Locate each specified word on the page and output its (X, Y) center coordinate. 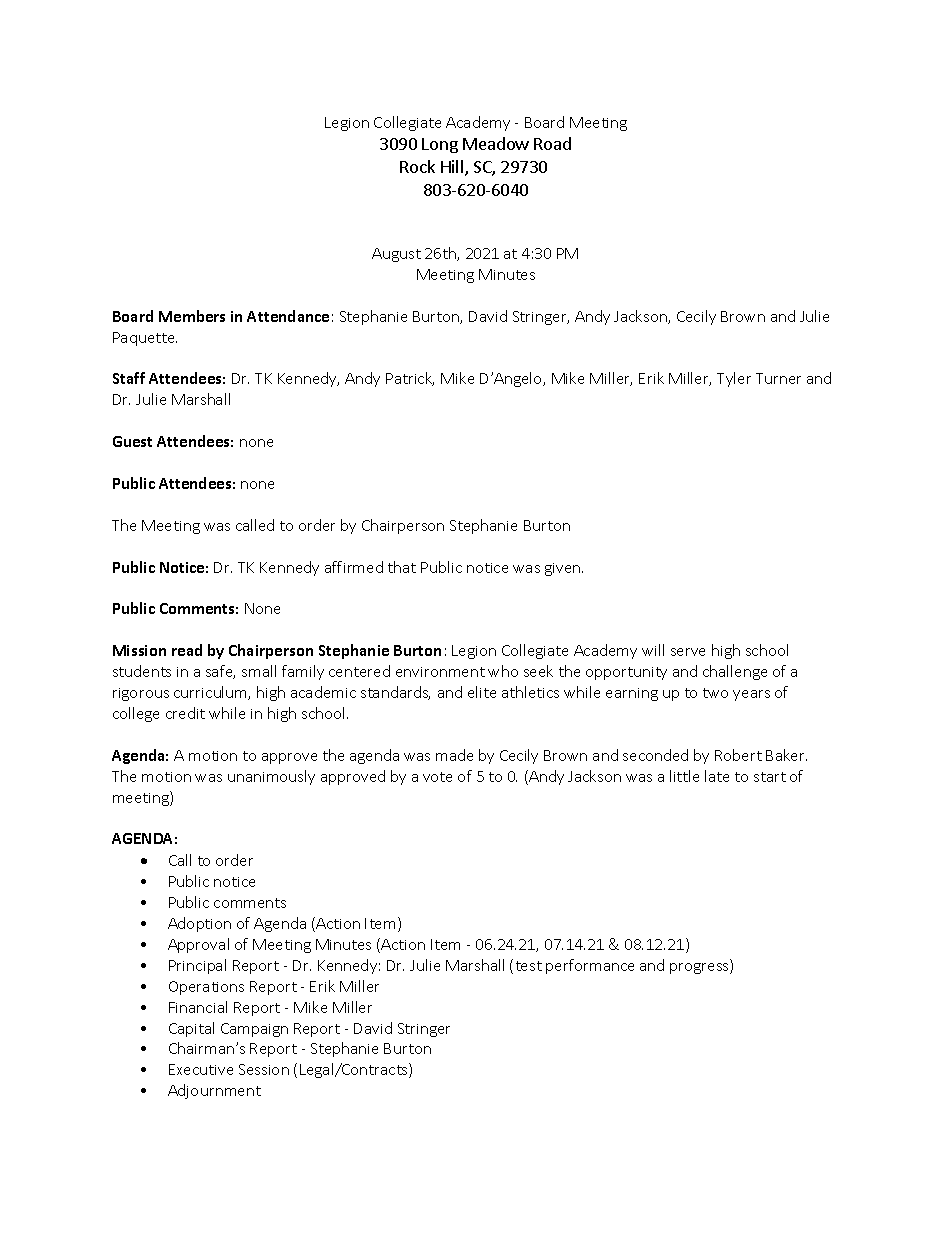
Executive (201, 1069)
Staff (129, 378)
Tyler (734, 379)
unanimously (271, 777)
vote (437, 777)
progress (700, 968)
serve (688, 652)
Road (552, 143)
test (529, 966)
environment (440, 672)
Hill (453, 168)
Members (192, 316)
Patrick (410, 379)
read (187, 650)
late (717, 776)
